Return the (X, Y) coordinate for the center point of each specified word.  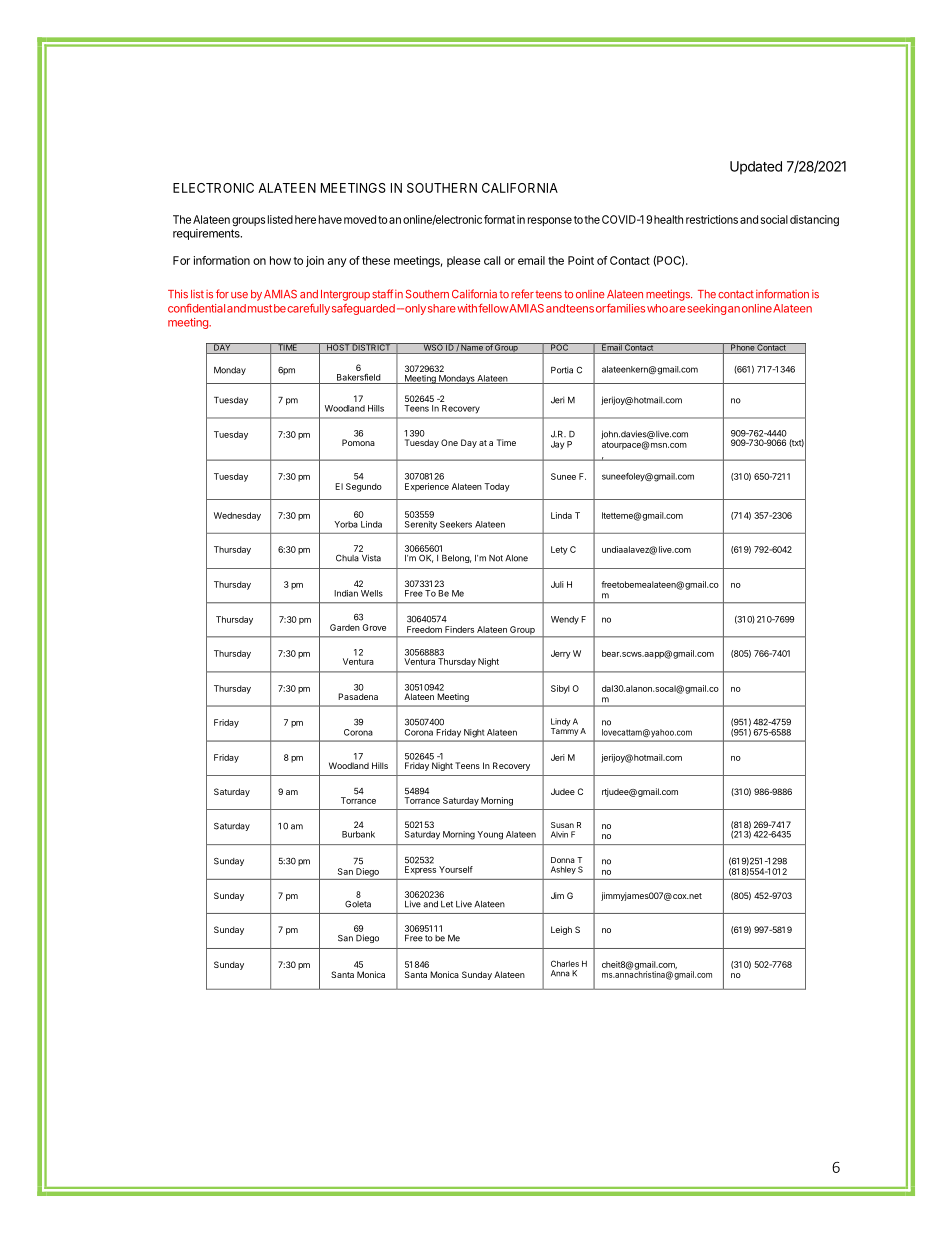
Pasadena (358, 696)
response (550, 221)
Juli (557, 584)
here (305, 219)
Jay (557, 445)
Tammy (564, 732)
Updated (756, 168)
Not (496, 558)
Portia (562, 370)
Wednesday (237, 516)
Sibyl (560, 689)
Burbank (358, 834)
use (239, 295)
